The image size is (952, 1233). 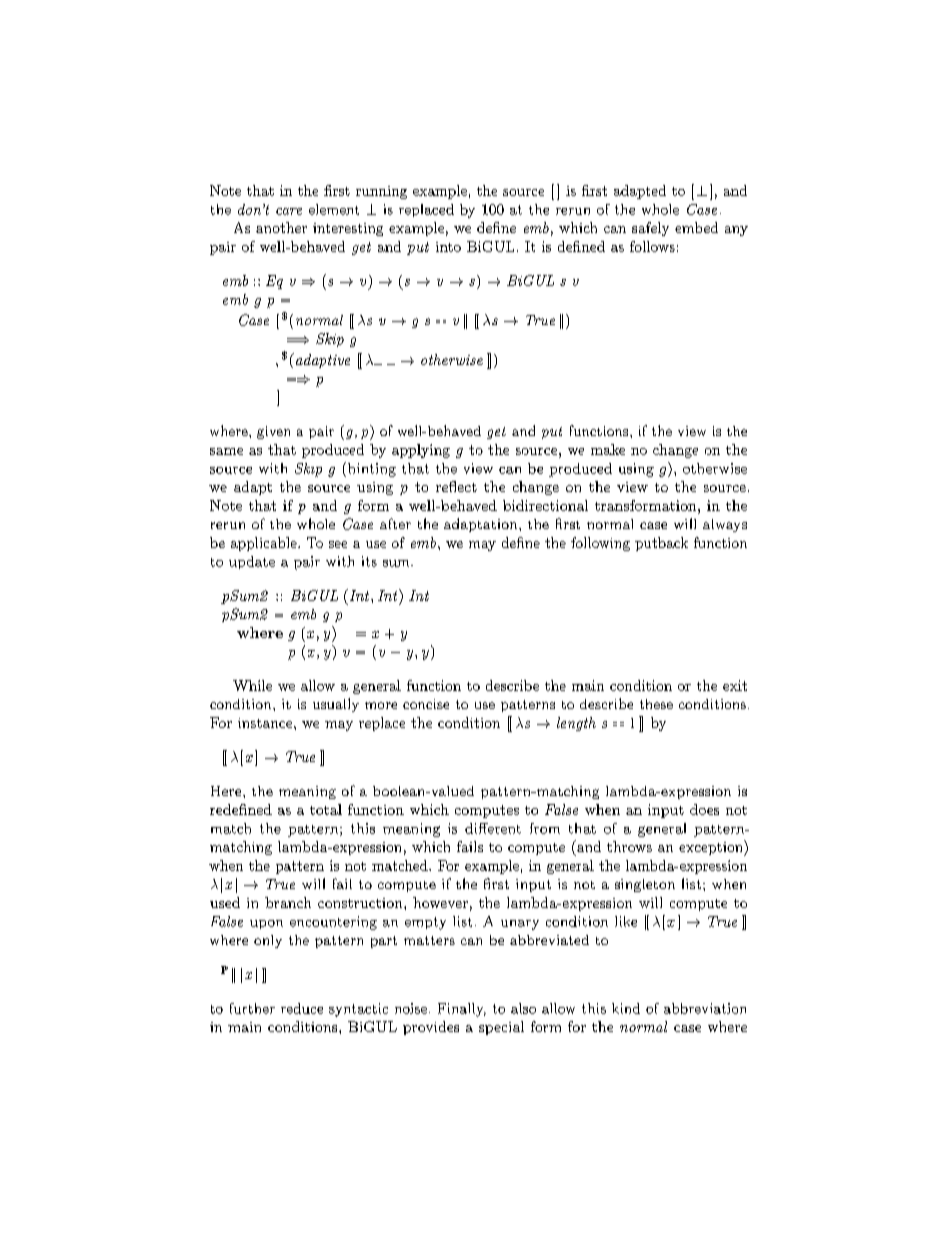 What do you see at coordinates (448, 247) in the image?
I see `into` at bounding box center [448, 247].
